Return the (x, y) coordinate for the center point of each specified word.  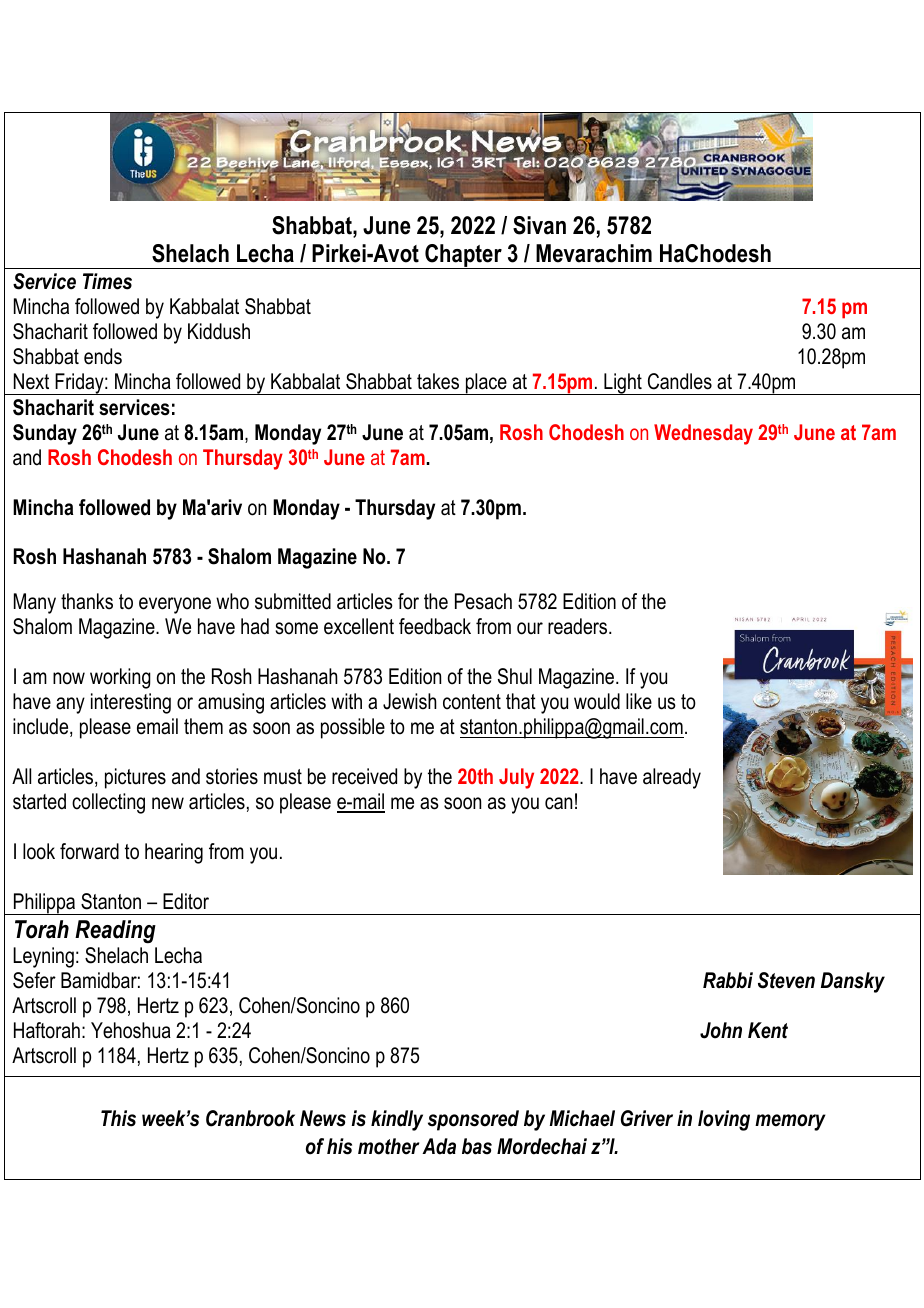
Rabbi (728, 980)
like (639, 701)
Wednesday (703, 434)
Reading (115, 932)
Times (107, 281)
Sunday (45, 434)
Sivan (539, 225)
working (120, 678)
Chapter (463, 256)
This (118, 1118)
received (364, 776)
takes (438, 381)
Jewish (410, 701)
